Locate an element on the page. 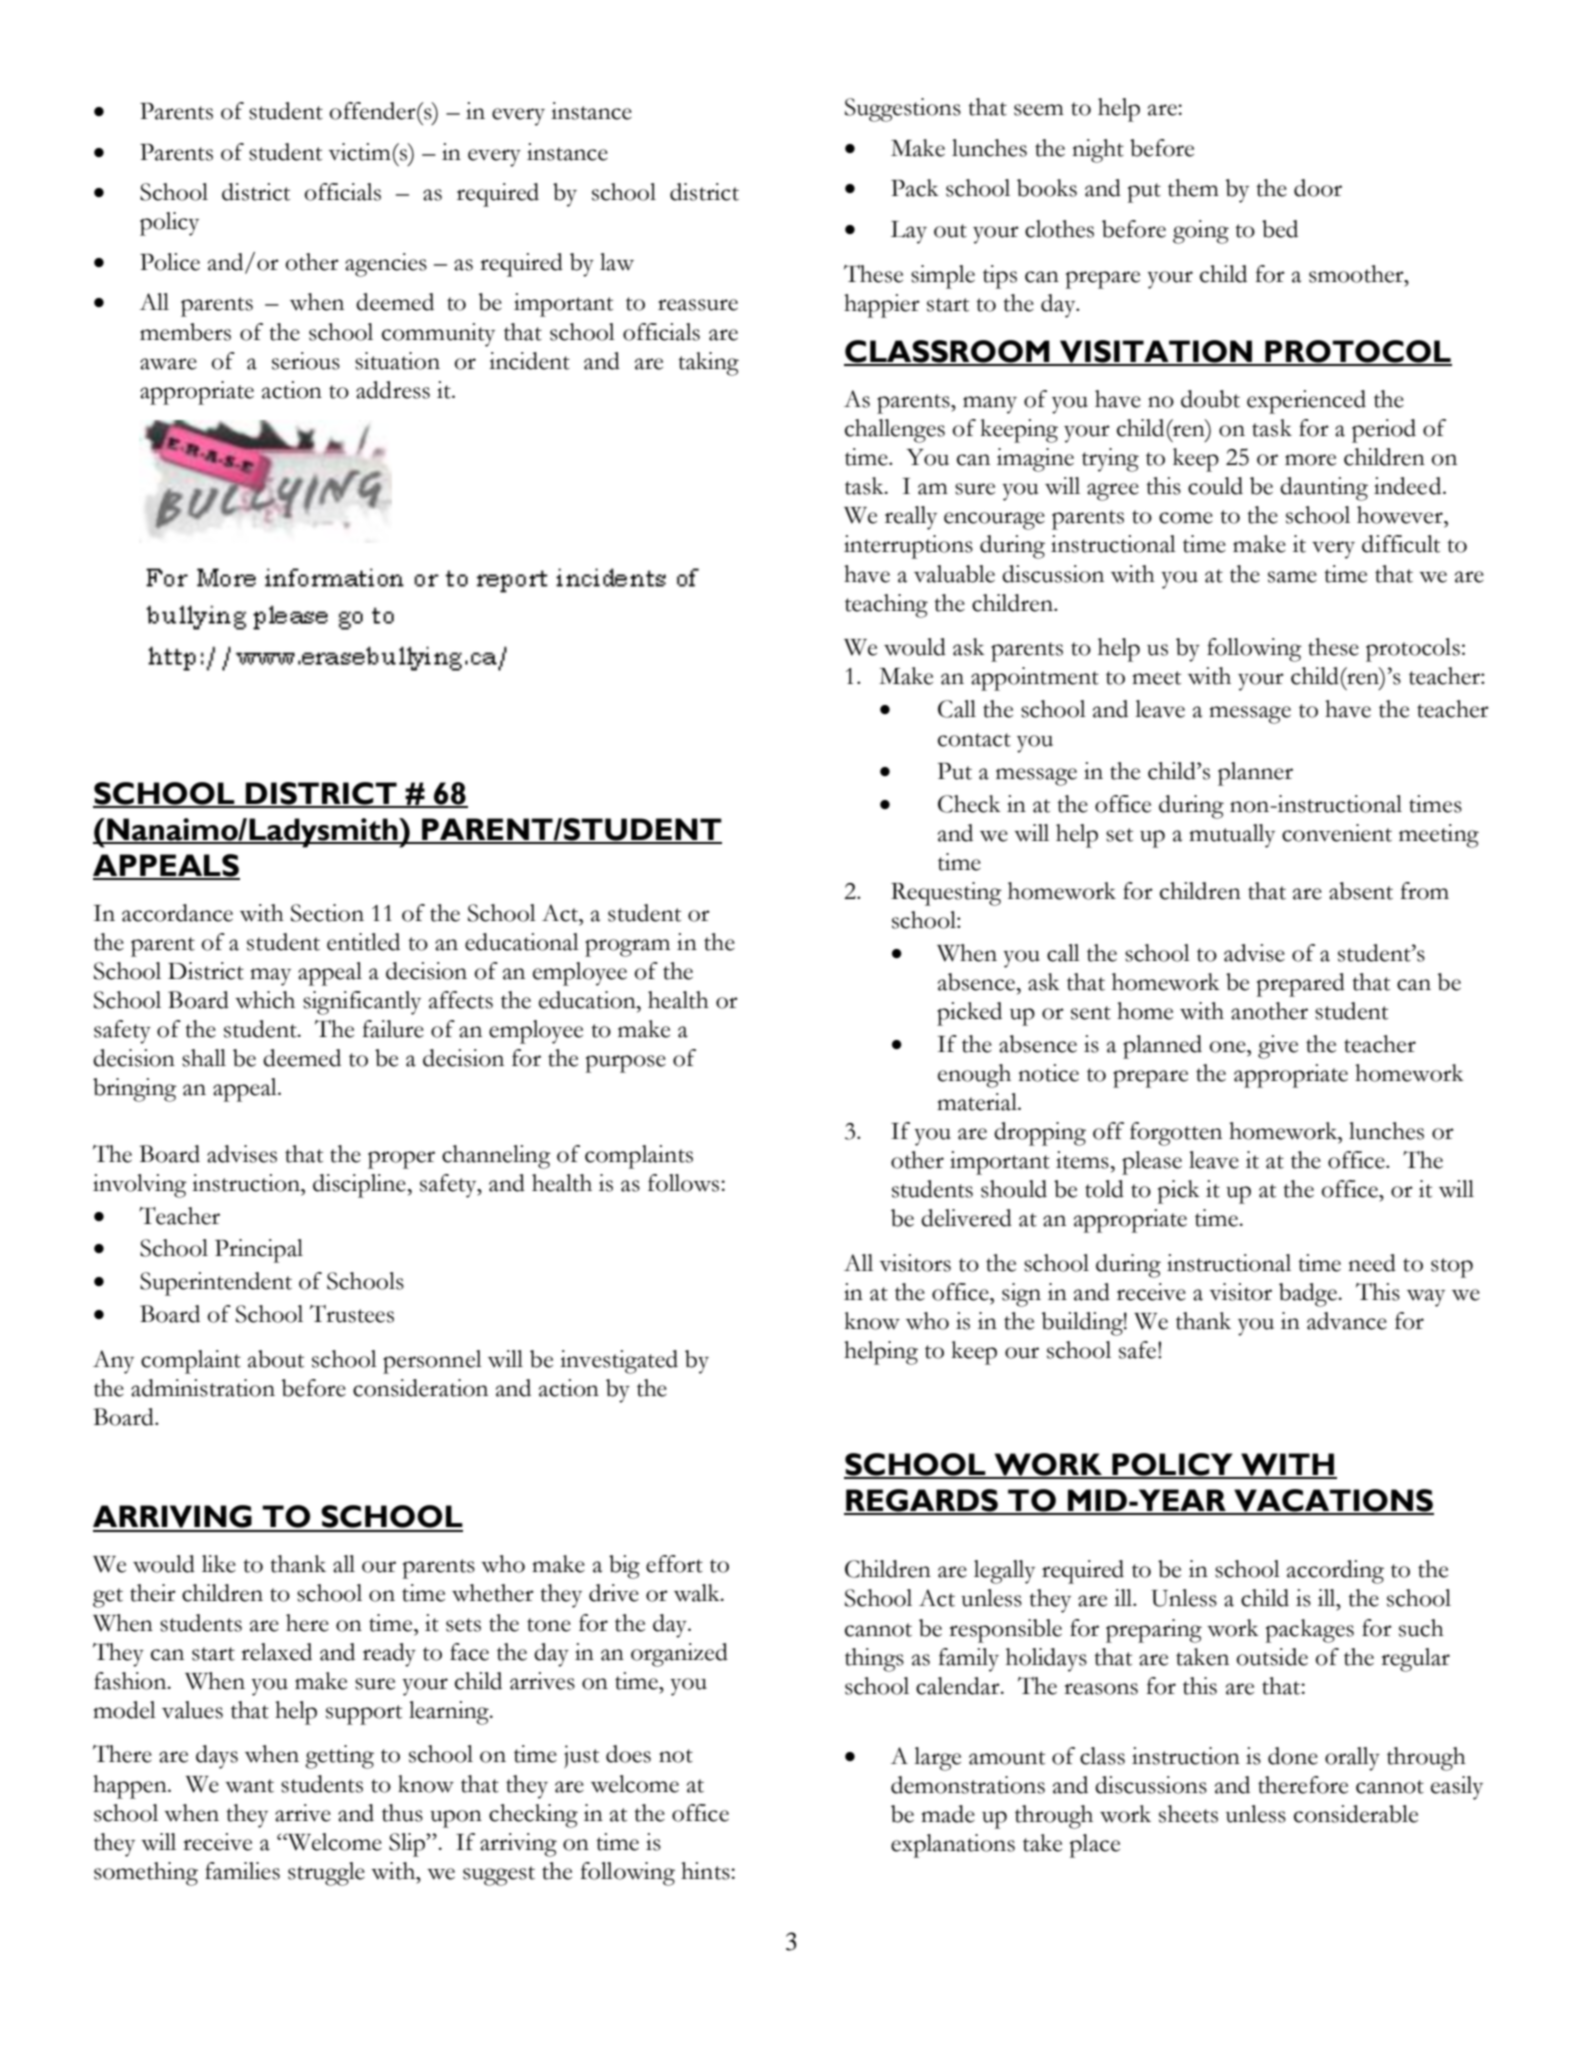  planner is located at coordinates (1255, 774).
